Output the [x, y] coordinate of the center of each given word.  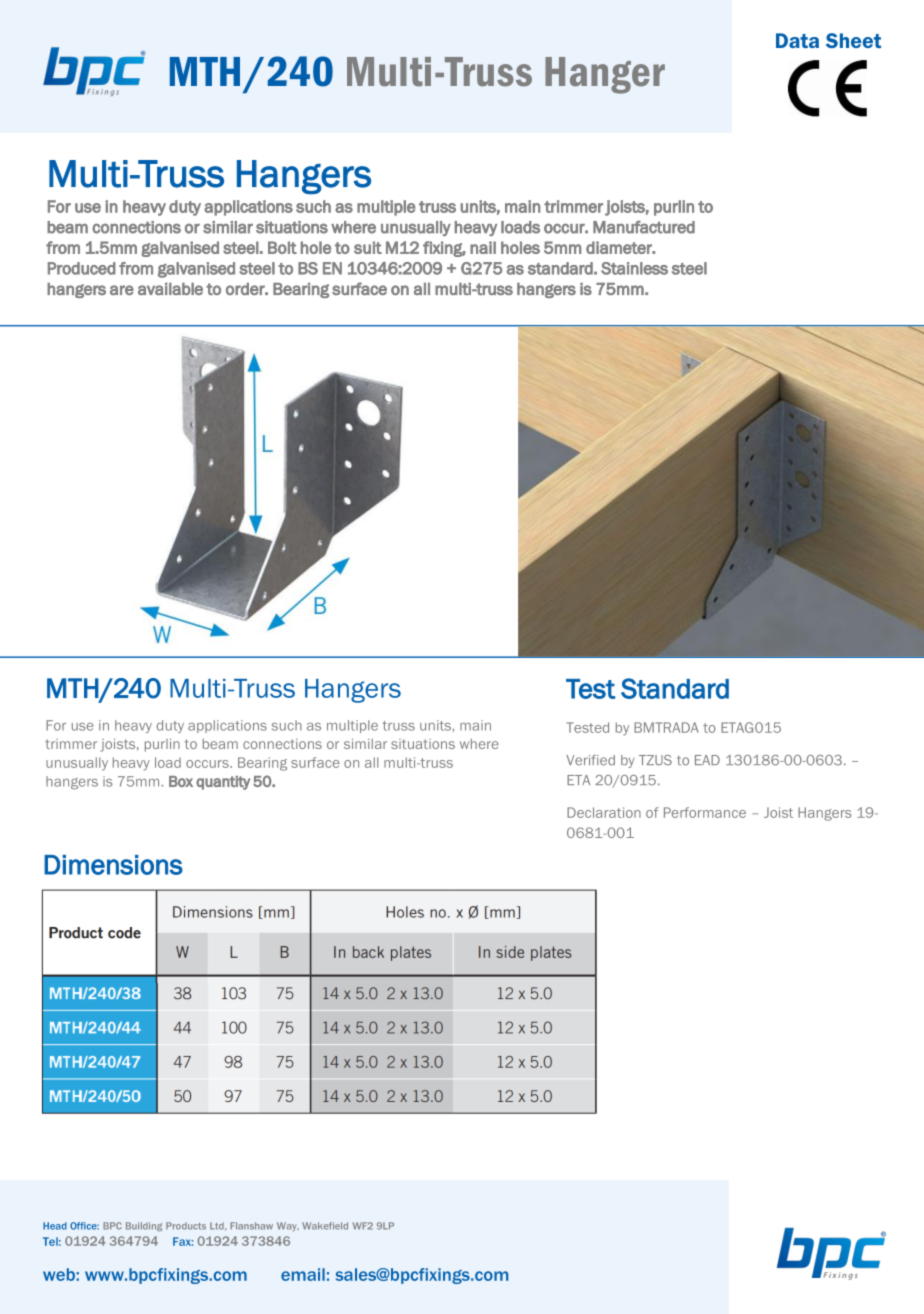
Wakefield [325, 1226]
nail [483, 247]
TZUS [655, 760]
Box [181, 781]
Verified [590, 760]
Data [797, 40]
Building [144, 1226]
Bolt [282, 247]
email [303, 1274]
